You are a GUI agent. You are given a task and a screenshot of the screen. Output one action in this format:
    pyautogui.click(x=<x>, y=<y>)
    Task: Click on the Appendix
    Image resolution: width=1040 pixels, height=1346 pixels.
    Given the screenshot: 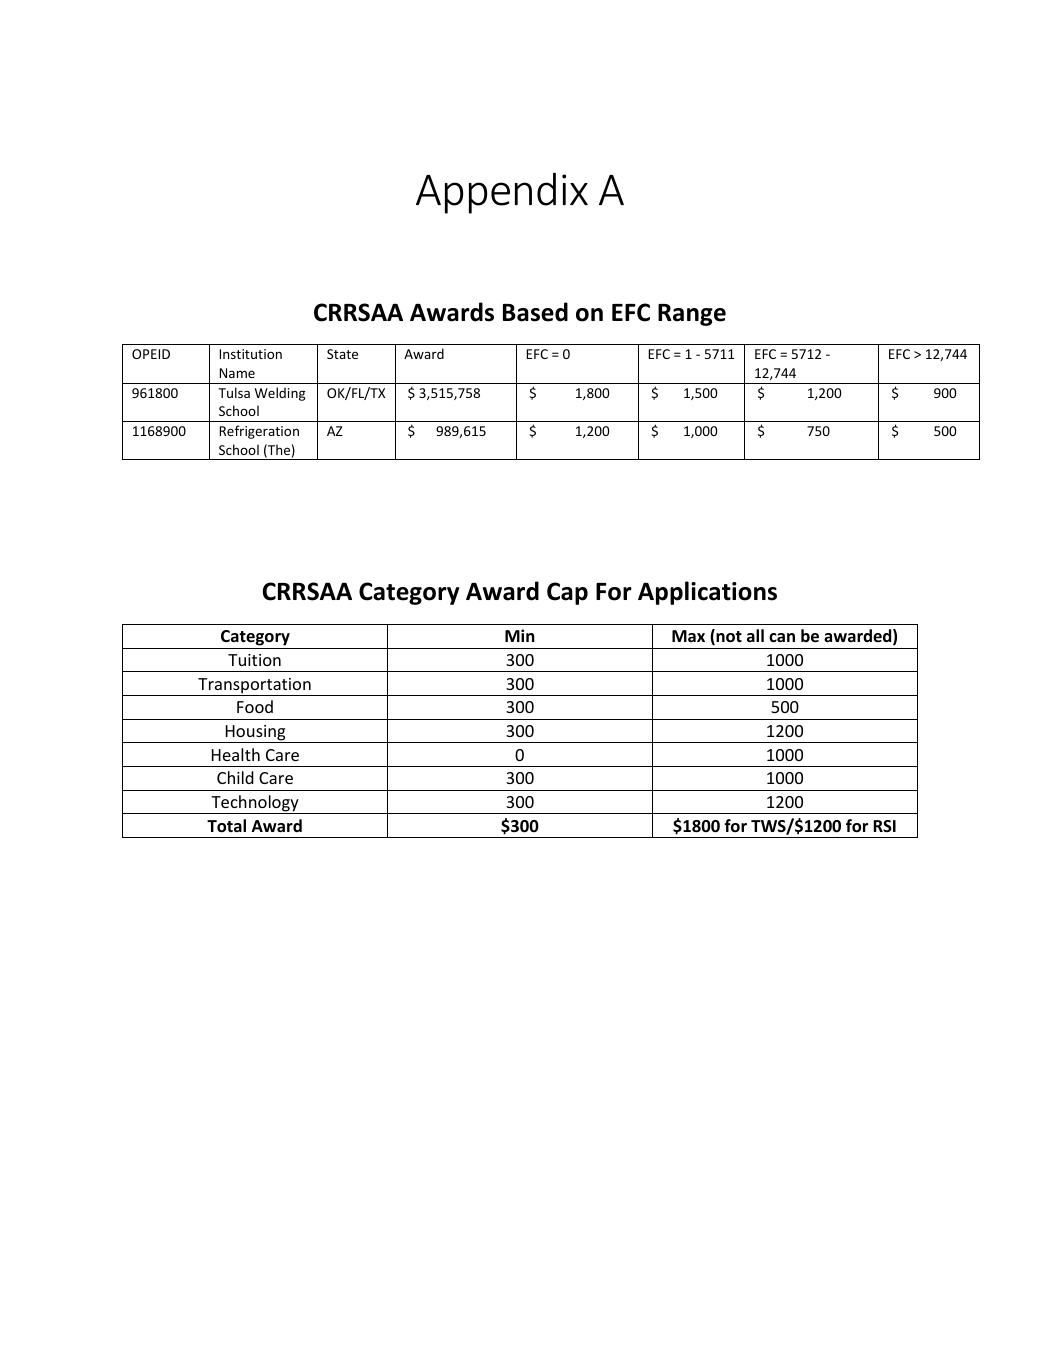 What is the action you would take?
    pyautogui.click(x=502, y=193)
